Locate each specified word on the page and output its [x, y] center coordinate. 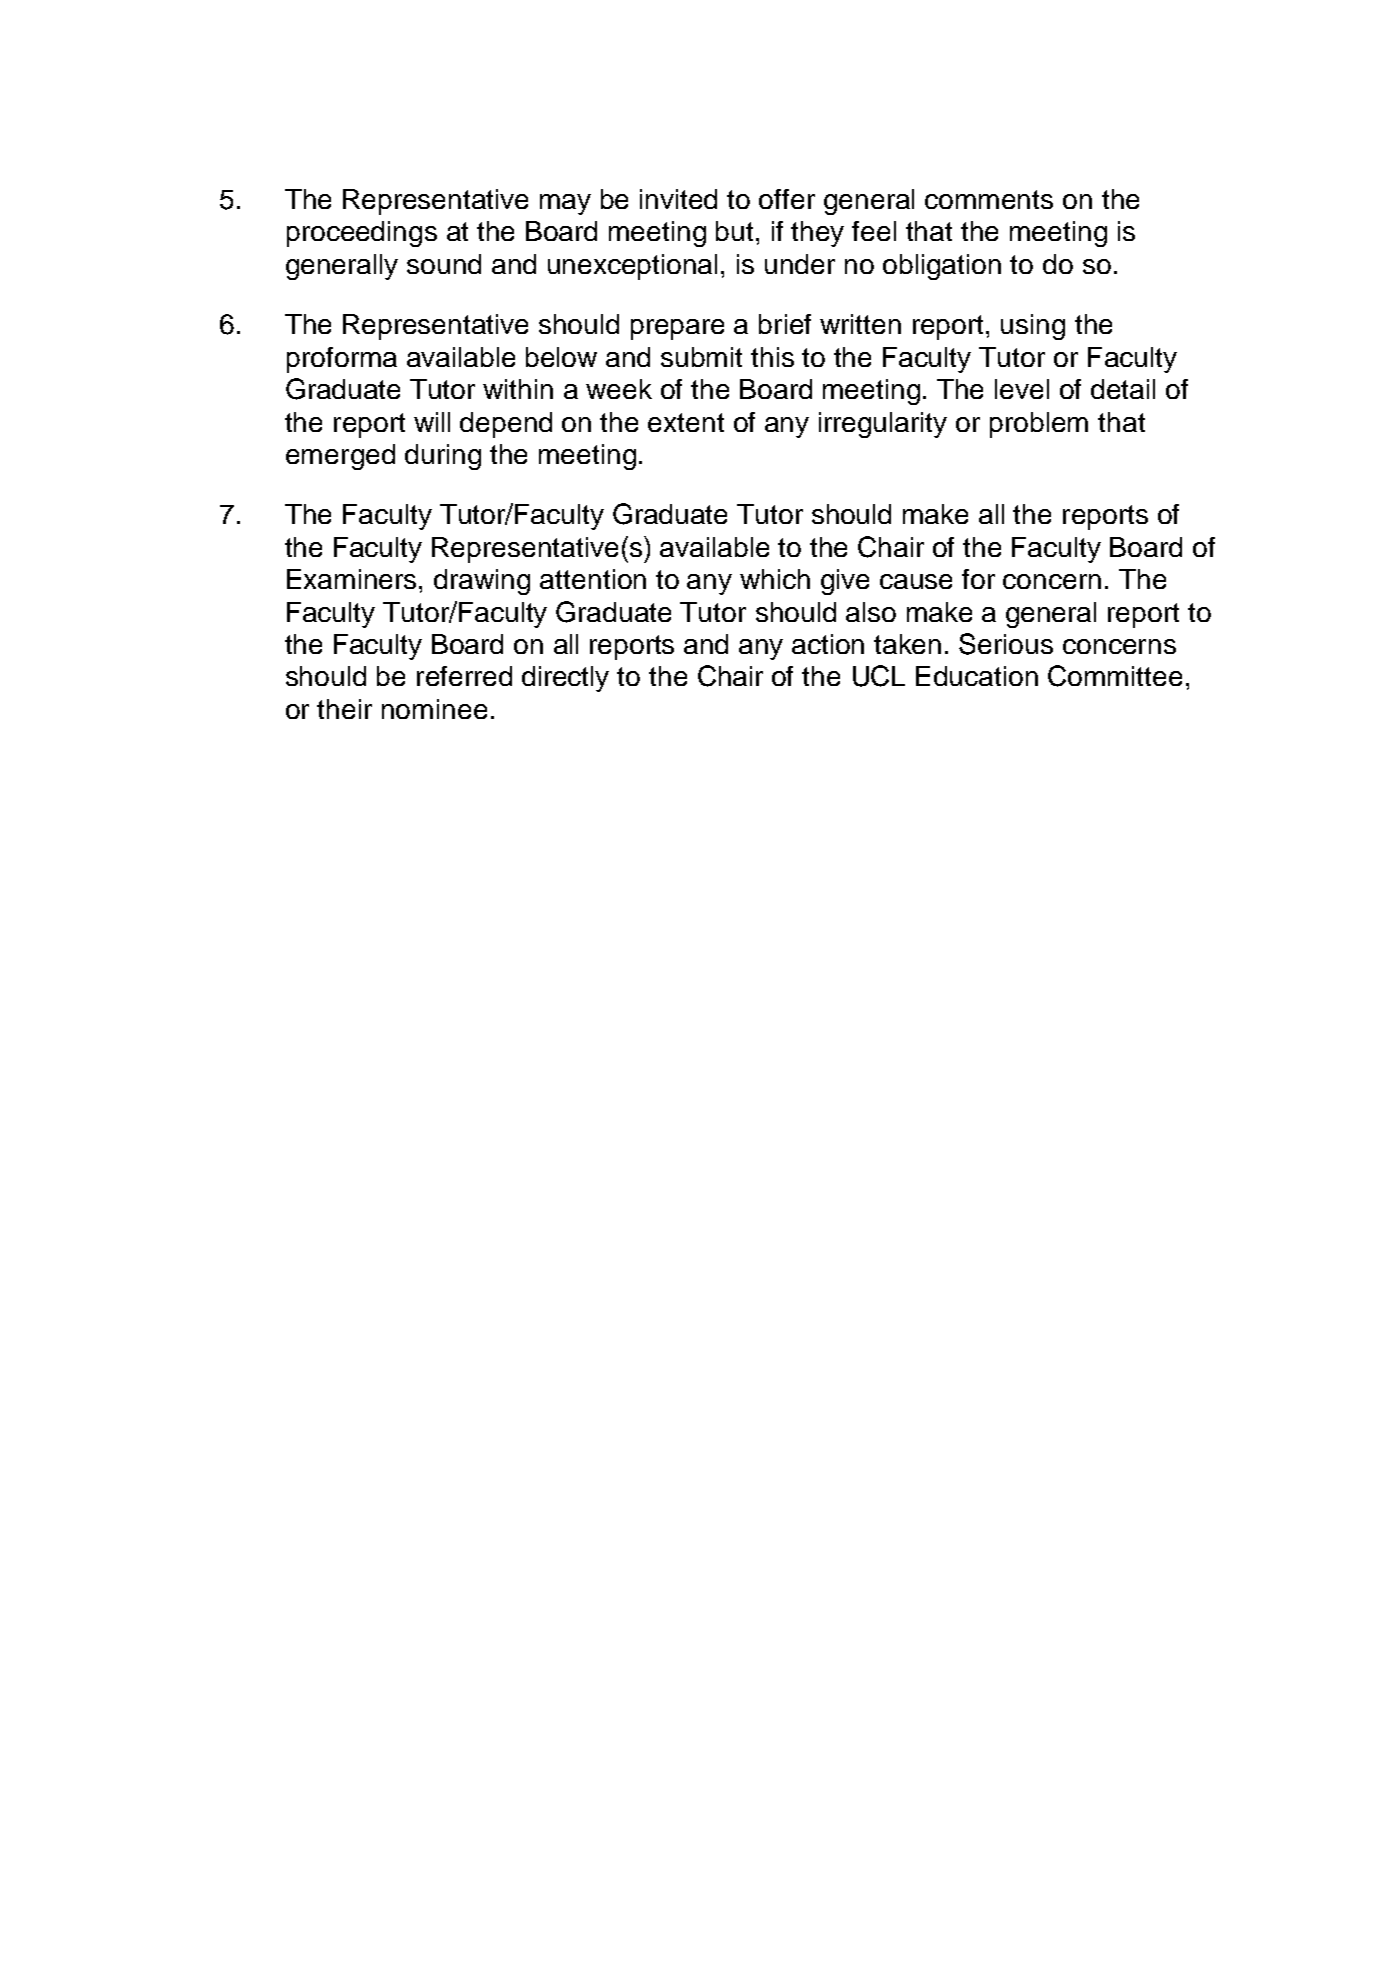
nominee [434, 709]
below [561, 357]
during [443, 457]
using [1033, 327]
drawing [482, 582]
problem [1039, 425]
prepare [677, 329]
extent [686, 422]
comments [989, 199]
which [775, 579]
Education [977, 676]
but [736, 231]
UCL [879, 676]
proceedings [362, 234]
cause [916, 581]
